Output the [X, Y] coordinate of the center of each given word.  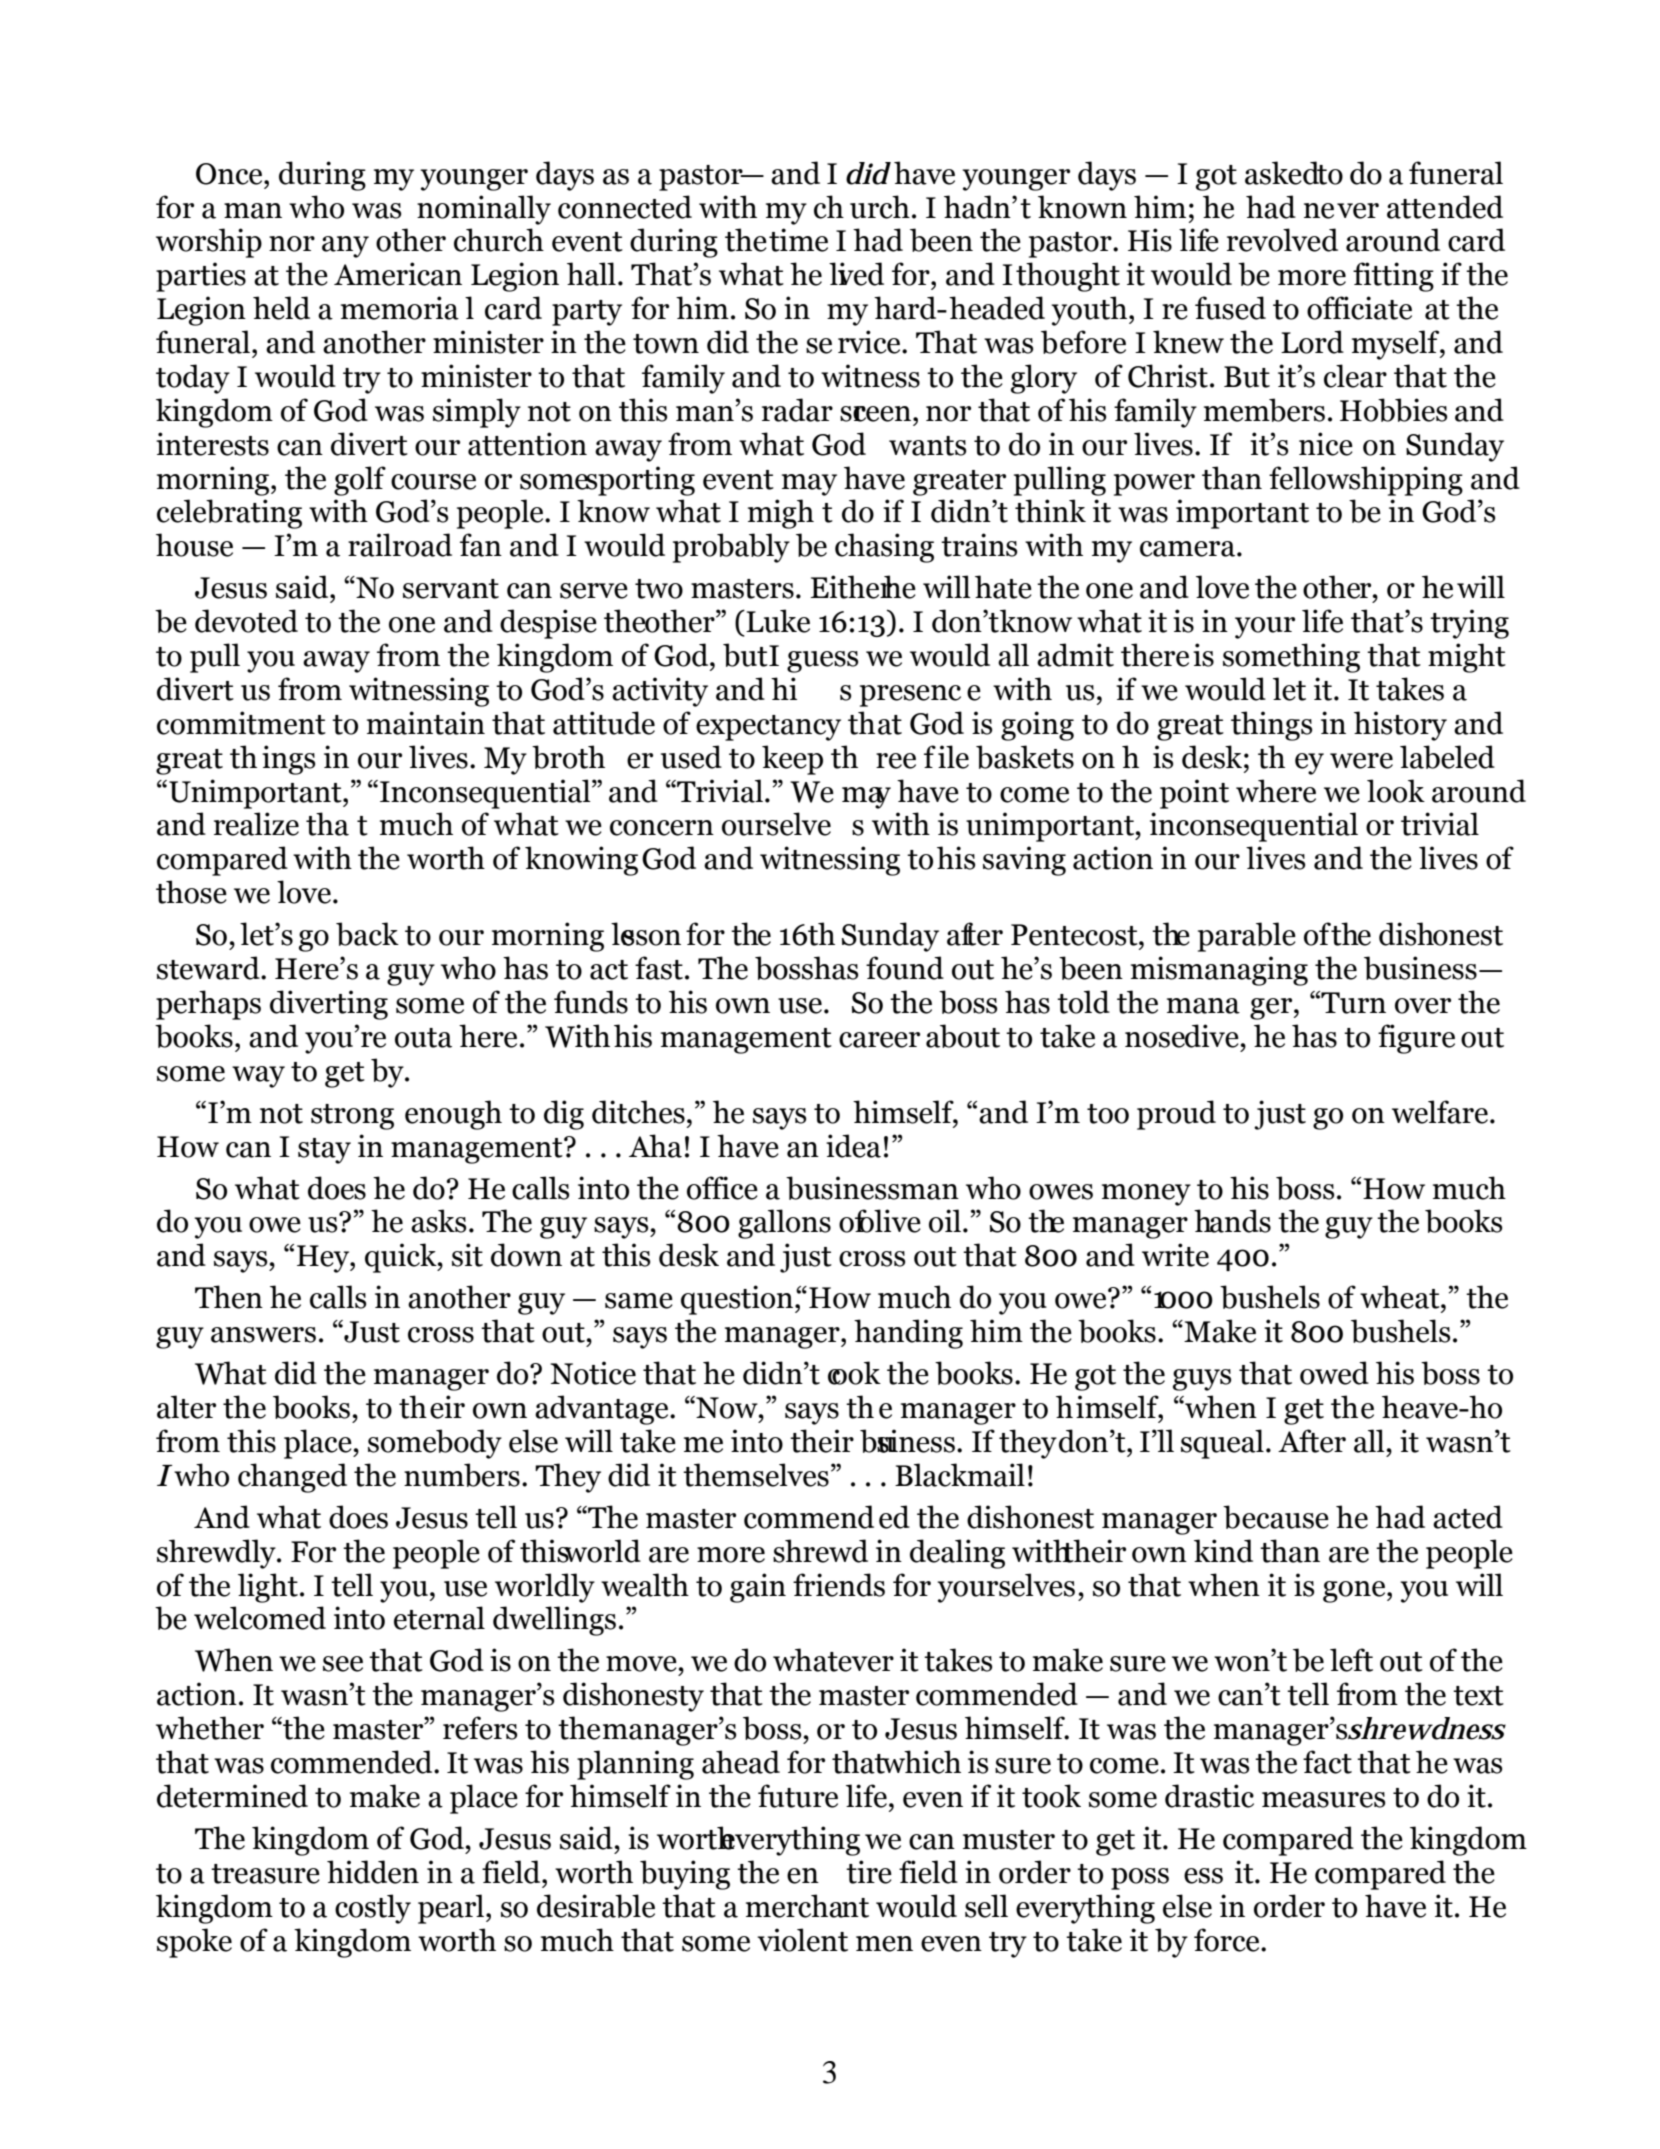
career [879, 1040]
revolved [1282, 240]
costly [373, 1909]
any [345, 247]
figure [1416, 1039]
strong [352, 1117]
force [1228, 1940]
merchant [807, 1906]
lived [856, 274]
